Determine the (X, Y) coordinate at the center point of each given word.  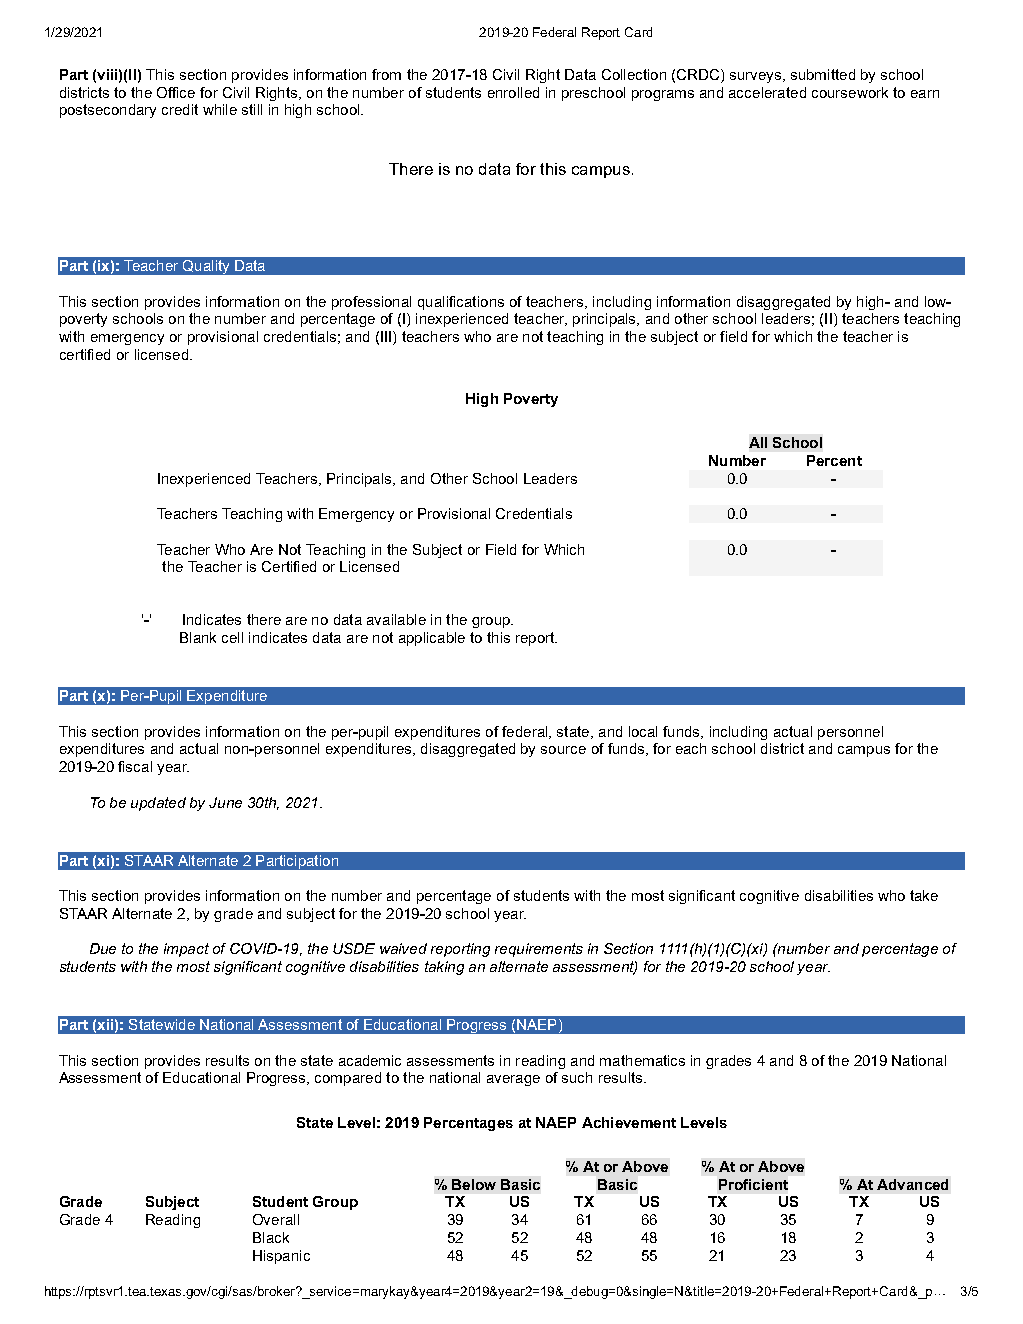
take (924, 895)
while (220, 109)
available (396, 619)
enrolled (513, 92)
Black (271, 1237)
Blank (198, 637)
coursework (850, 92)
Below (474, 1184)
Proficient (753, 1184)
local (643, 731)
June (225, 802)
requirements (539, 950)
